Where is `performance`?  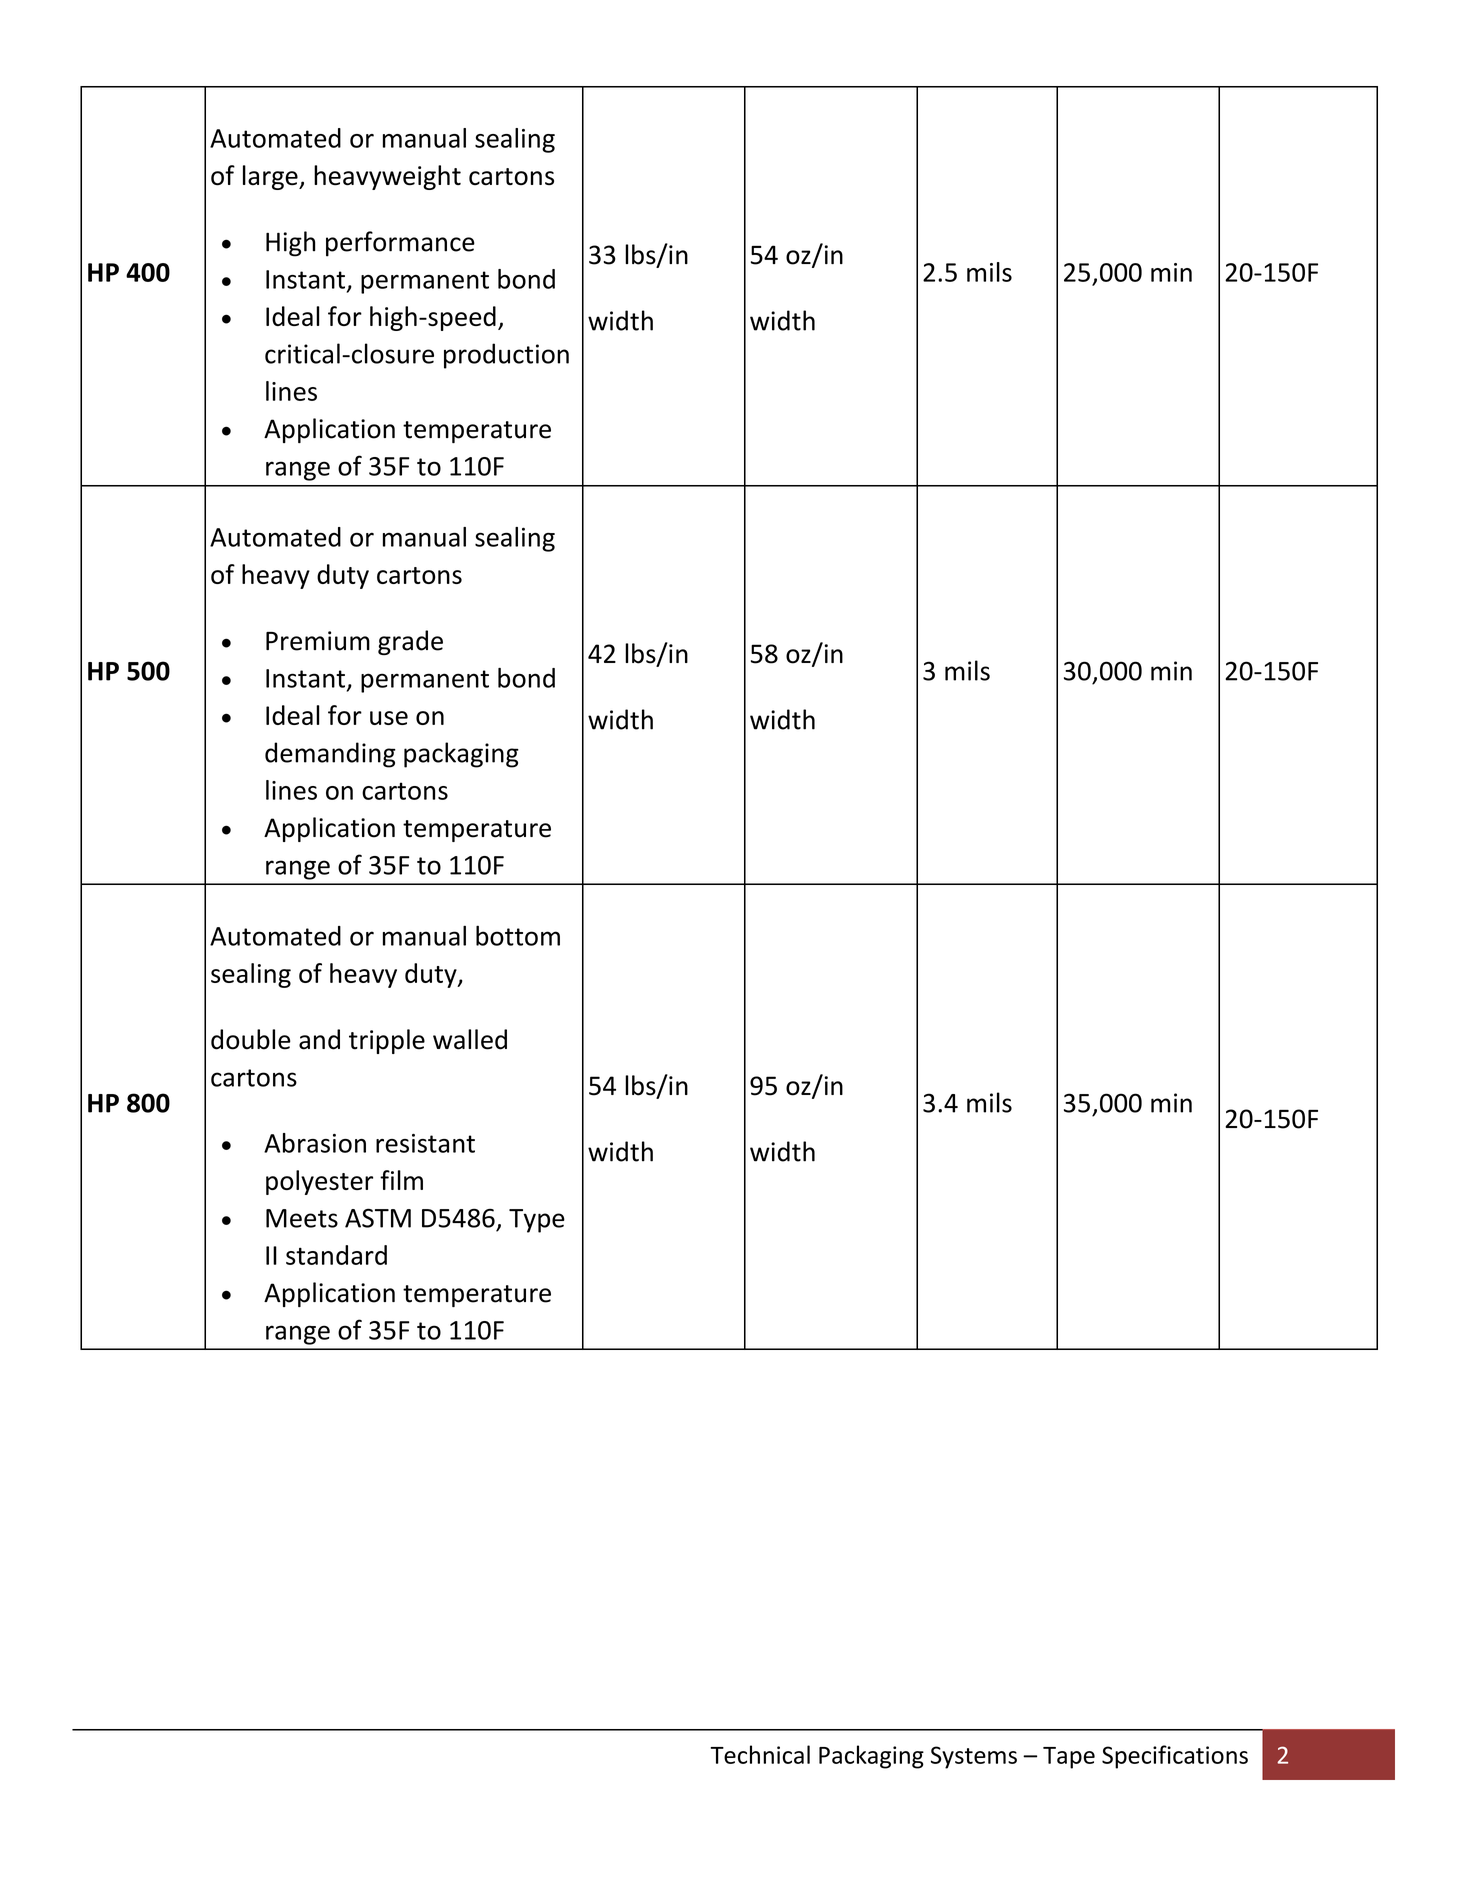
performance is located at coordinates (400, 244).
